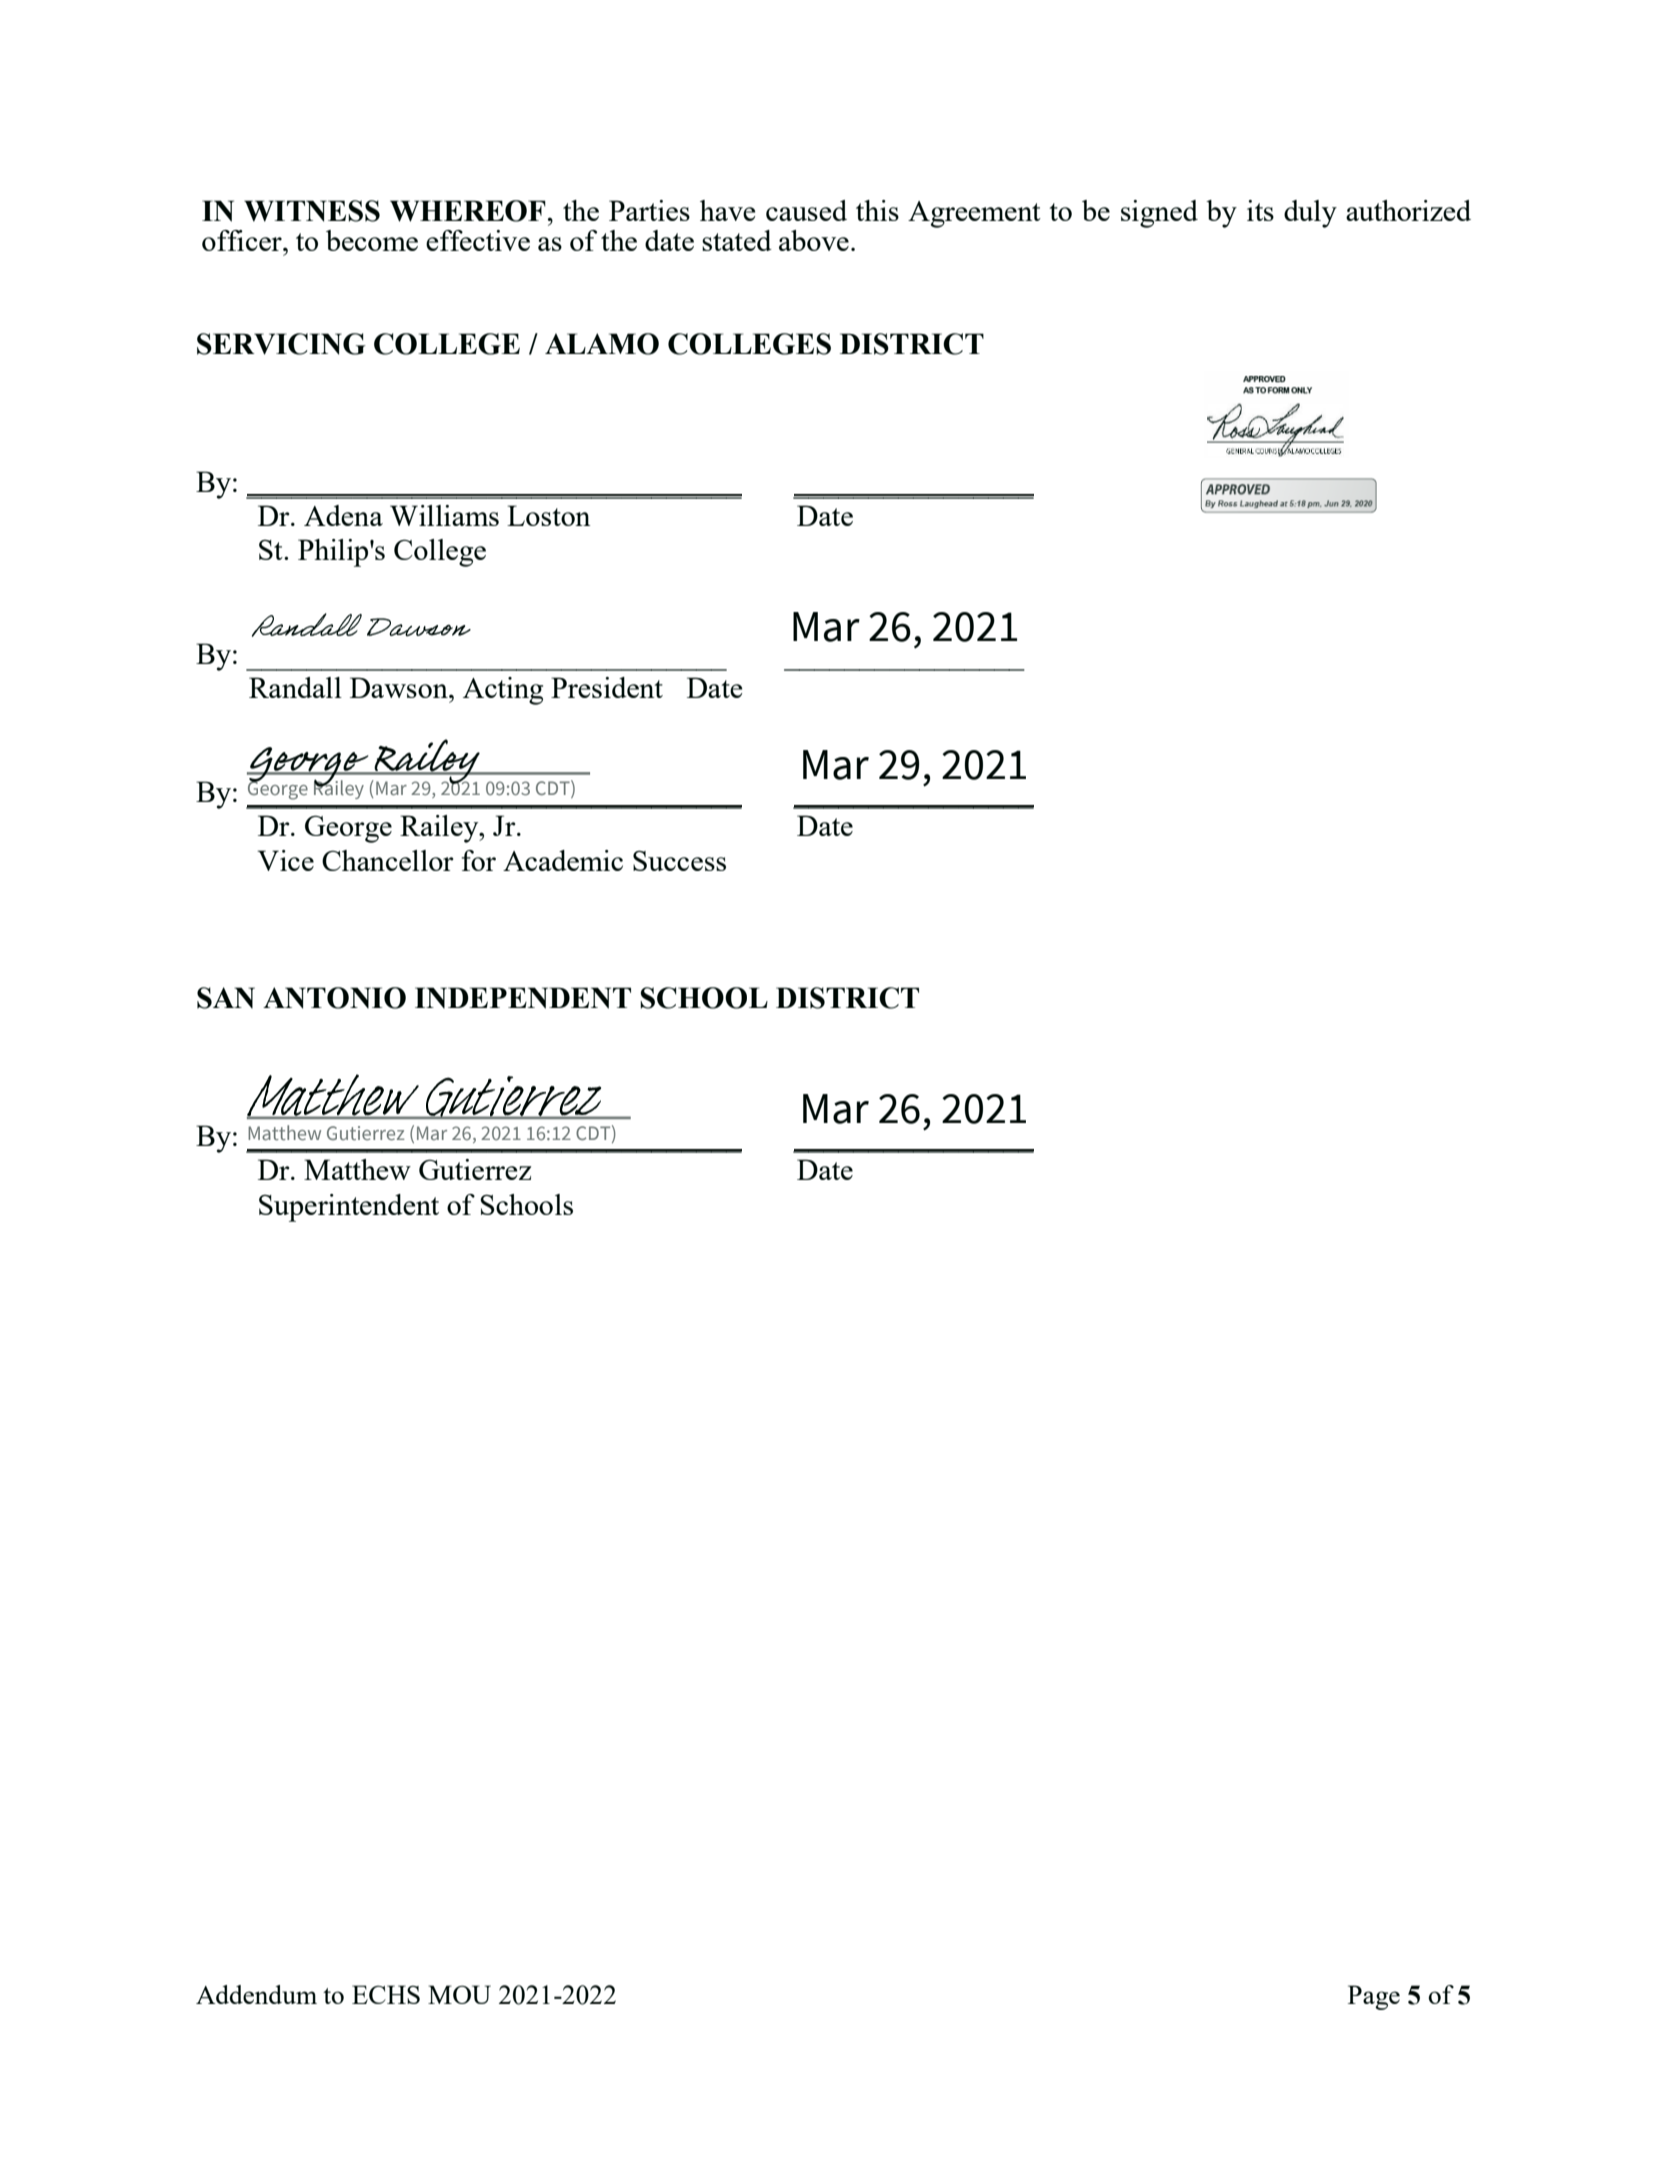 The image size is (1667, 2157). What do you see at coordinates (1260, 210) in the image?
I see `its` at bounding box center [1260, 210].
